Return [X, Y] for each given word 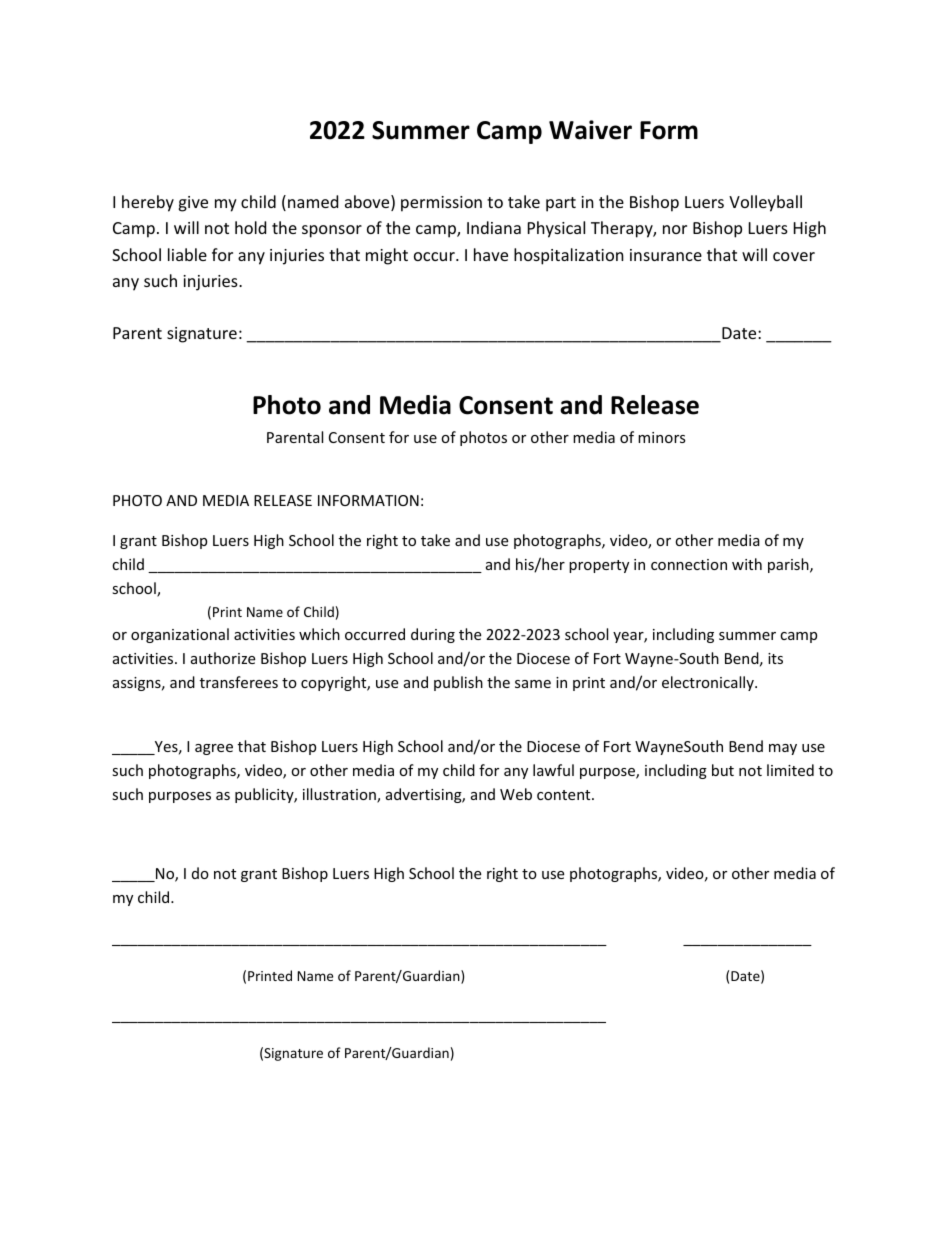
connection [689, 564]
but [723, 770]
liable [187, 254]
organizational [180, 635]
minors [662, 437]
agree [214, 749]
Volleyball [765, 203]
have [491, 254]
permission [441, 204]
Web [516, 794]
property [599, 566]
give [193, 204]
